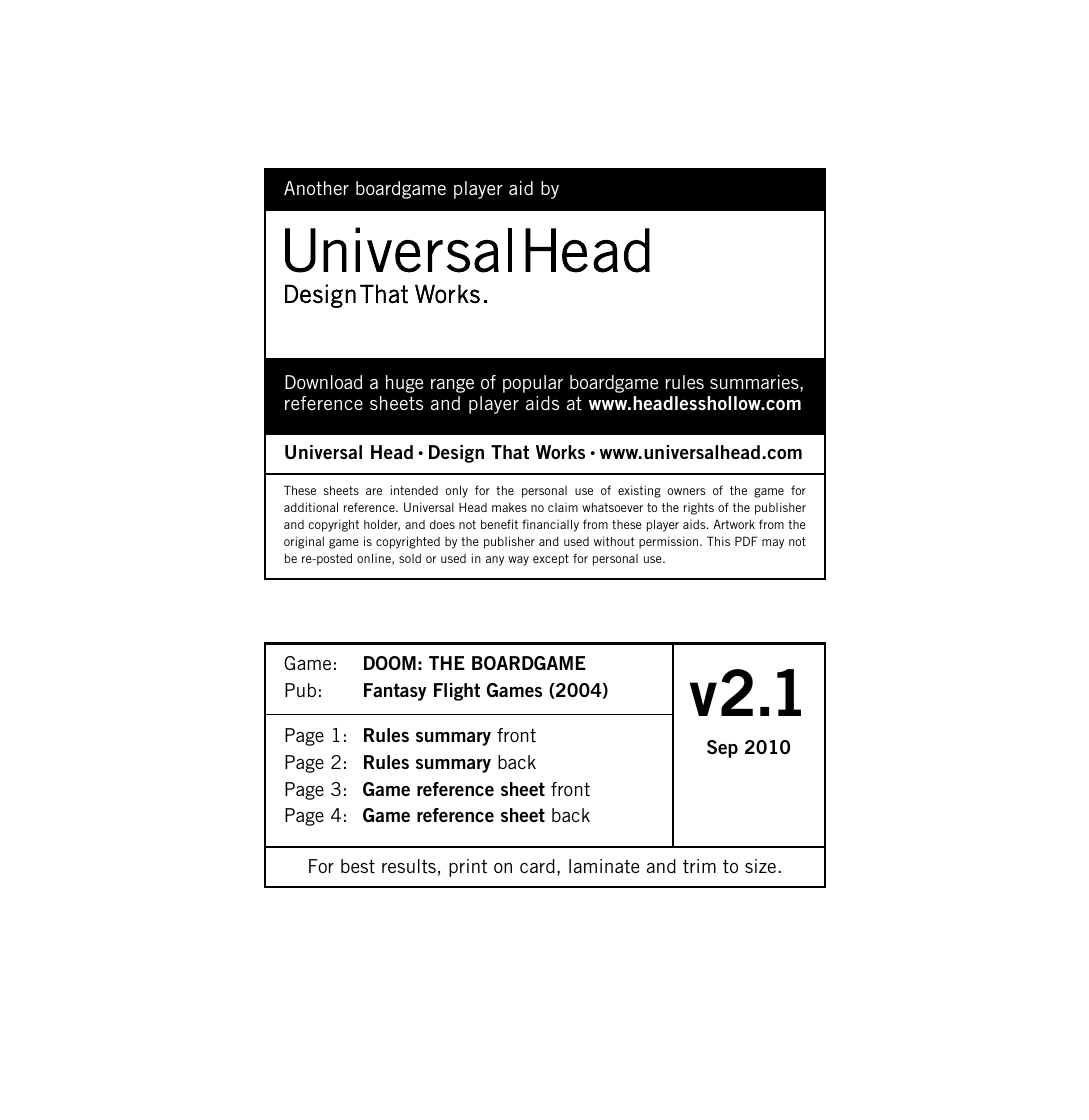  Describe the element at coordinates (316, 188) in the screenshot. I see `Another` at that location.
